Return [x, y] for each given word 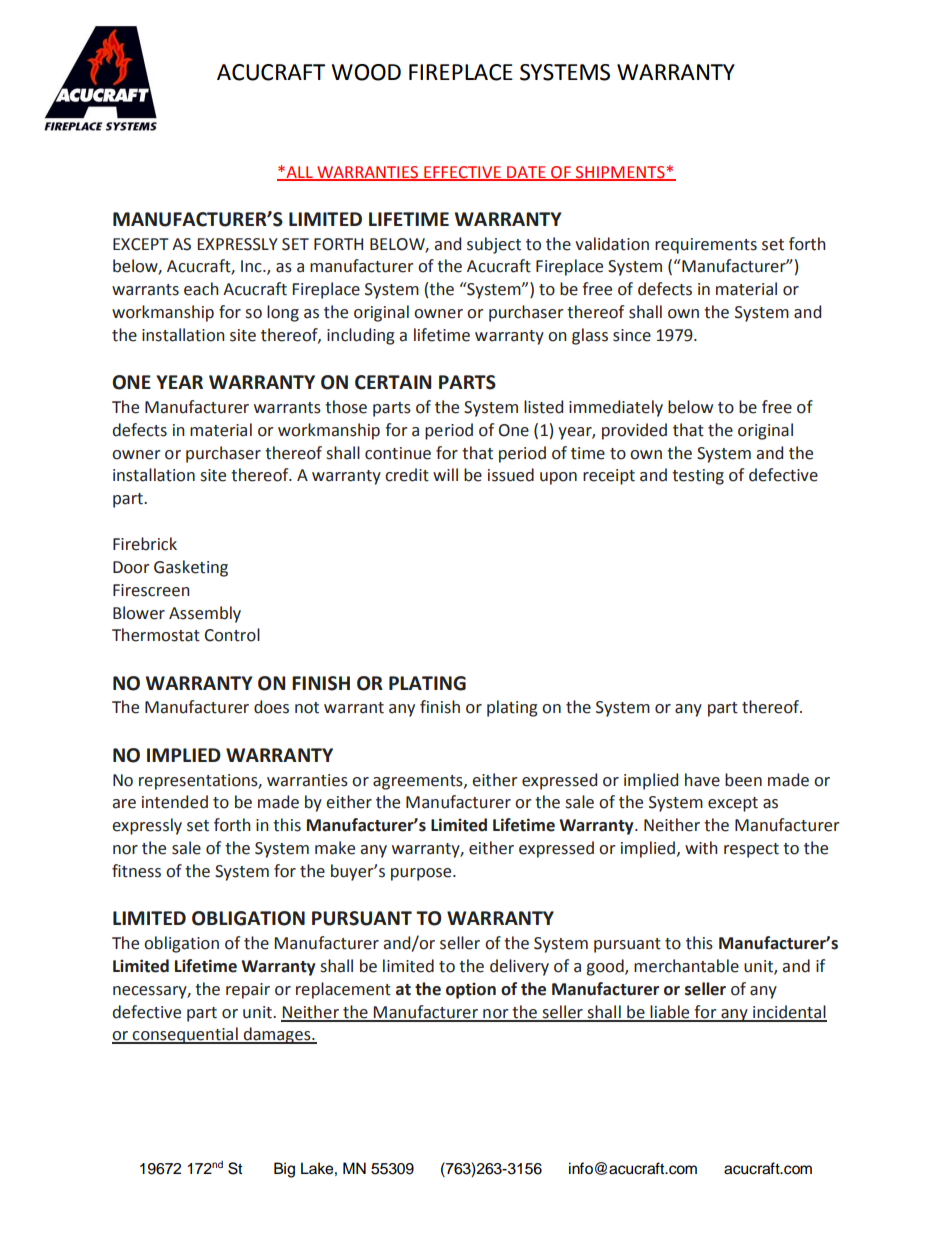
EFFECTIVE [462, 173]
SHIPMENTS [620, 173]
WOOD [366, 72]
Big [284, 1170]
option [471, 990]
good [606, 967]
